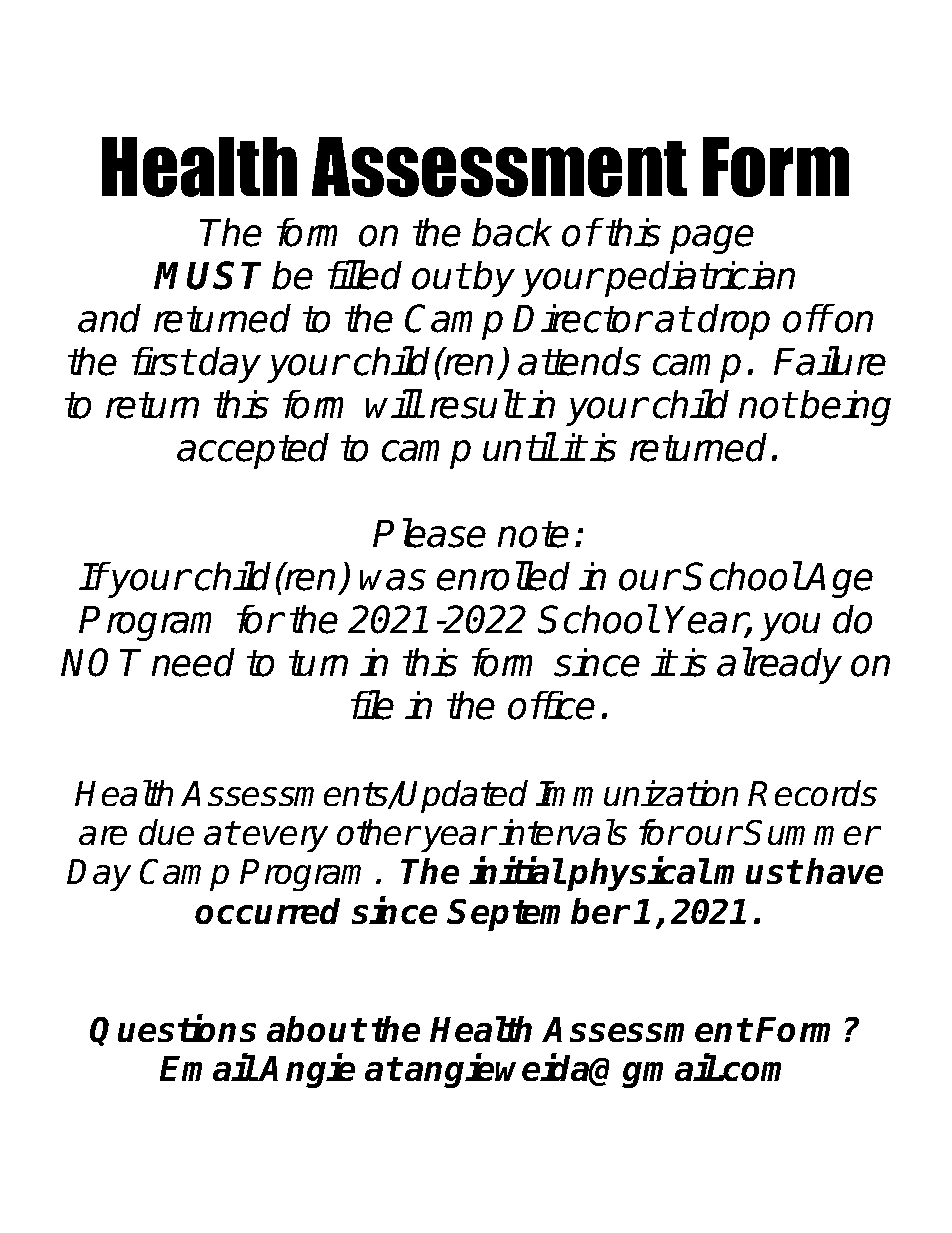 This document has height=1233, width=952. I want to click on already, so click(779, 665).
